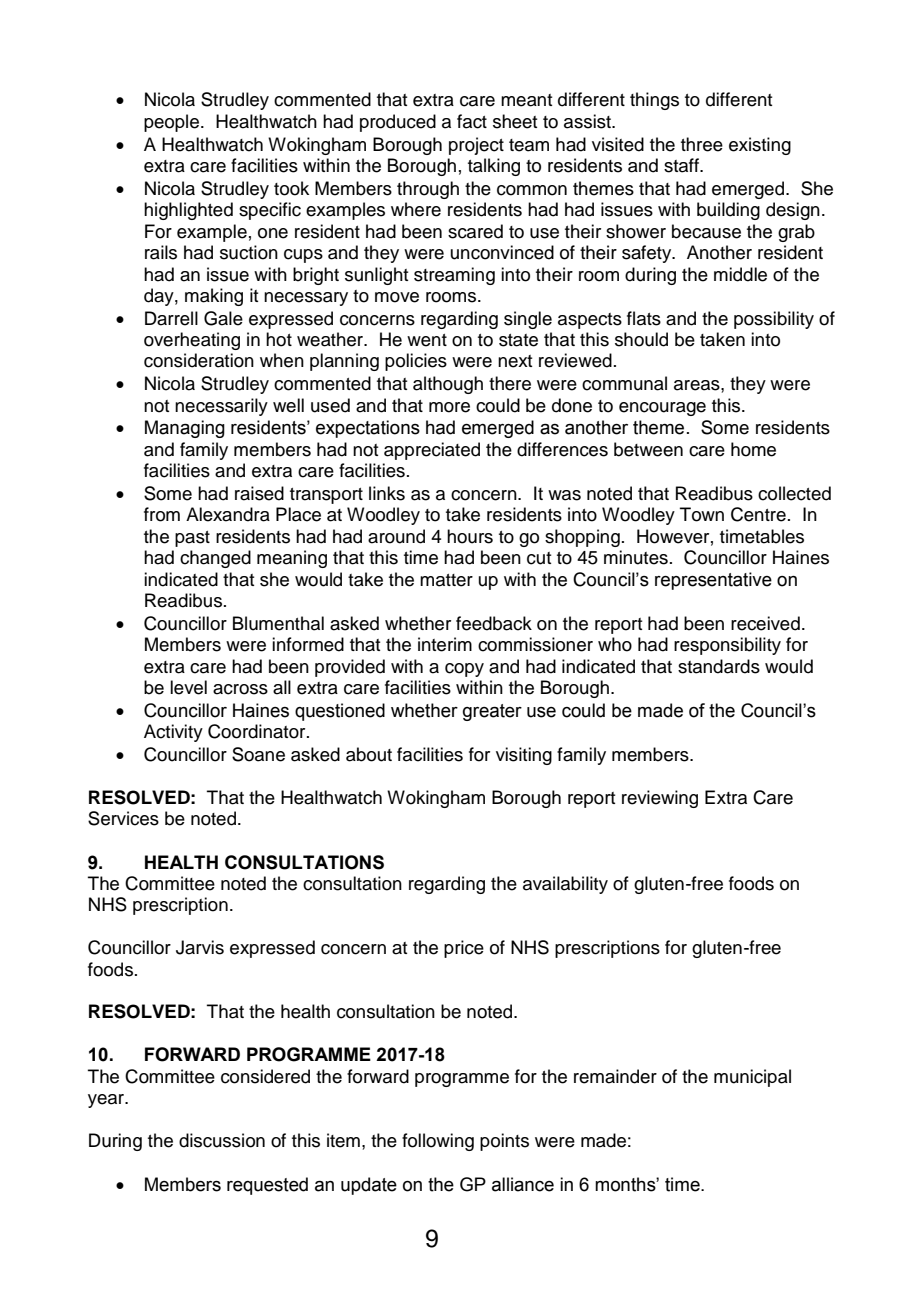 The image size is (924, 1308). I want to click on consideration, so click(199, 360).
